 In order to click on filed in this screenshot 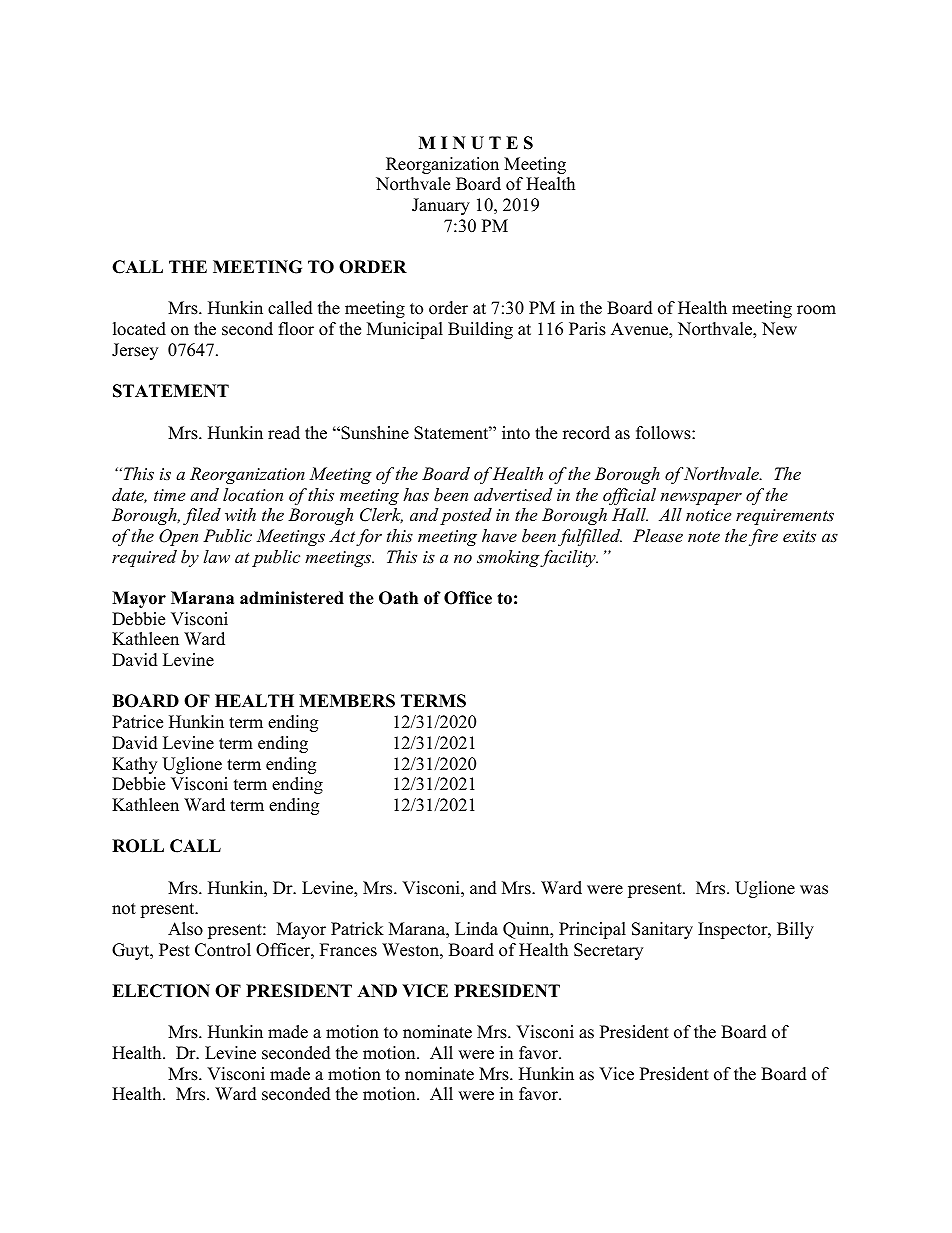, I will do `click(202, 516)`.
